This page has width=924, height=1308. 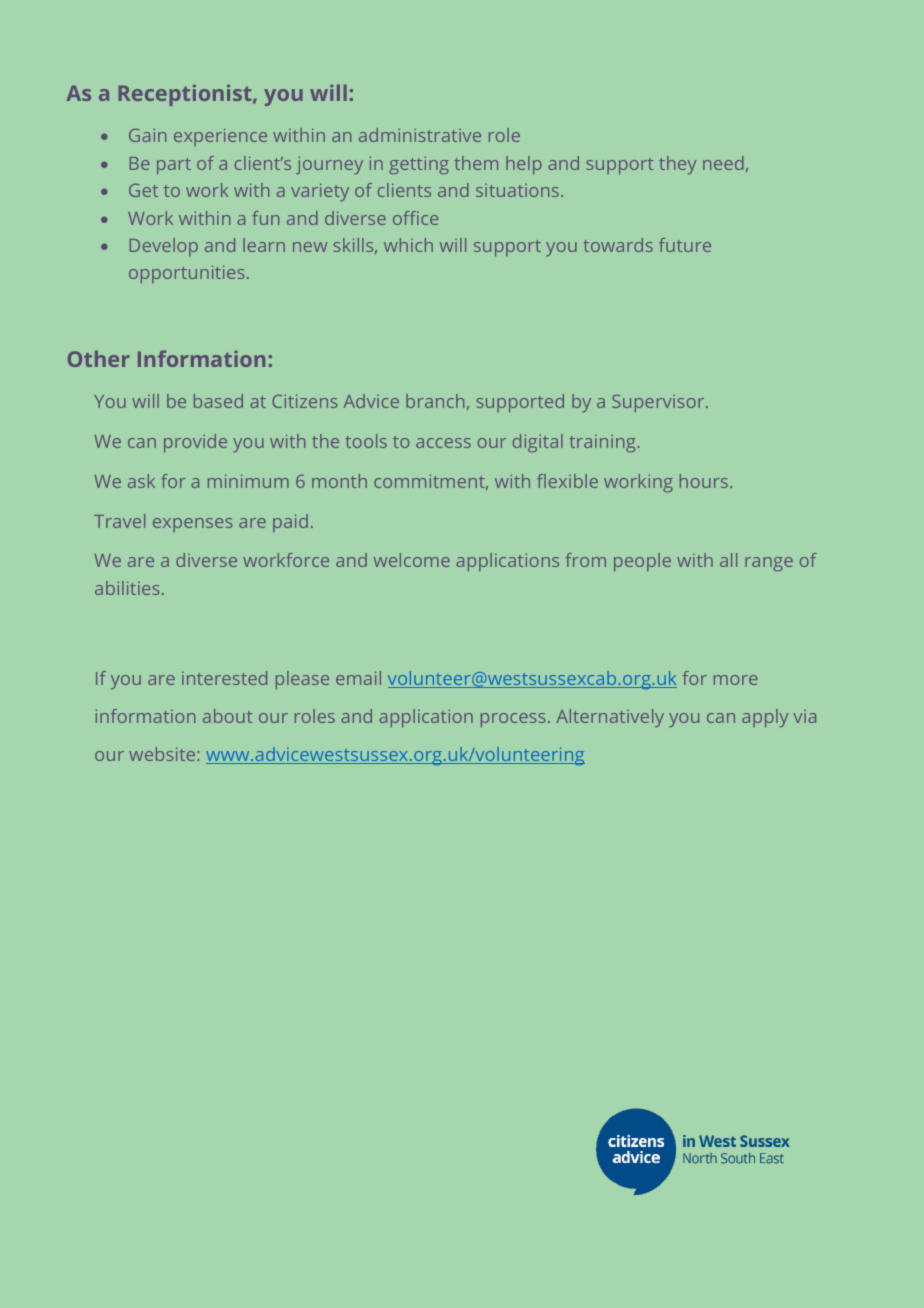 I want to click on all, so click(x=728, y=560).
